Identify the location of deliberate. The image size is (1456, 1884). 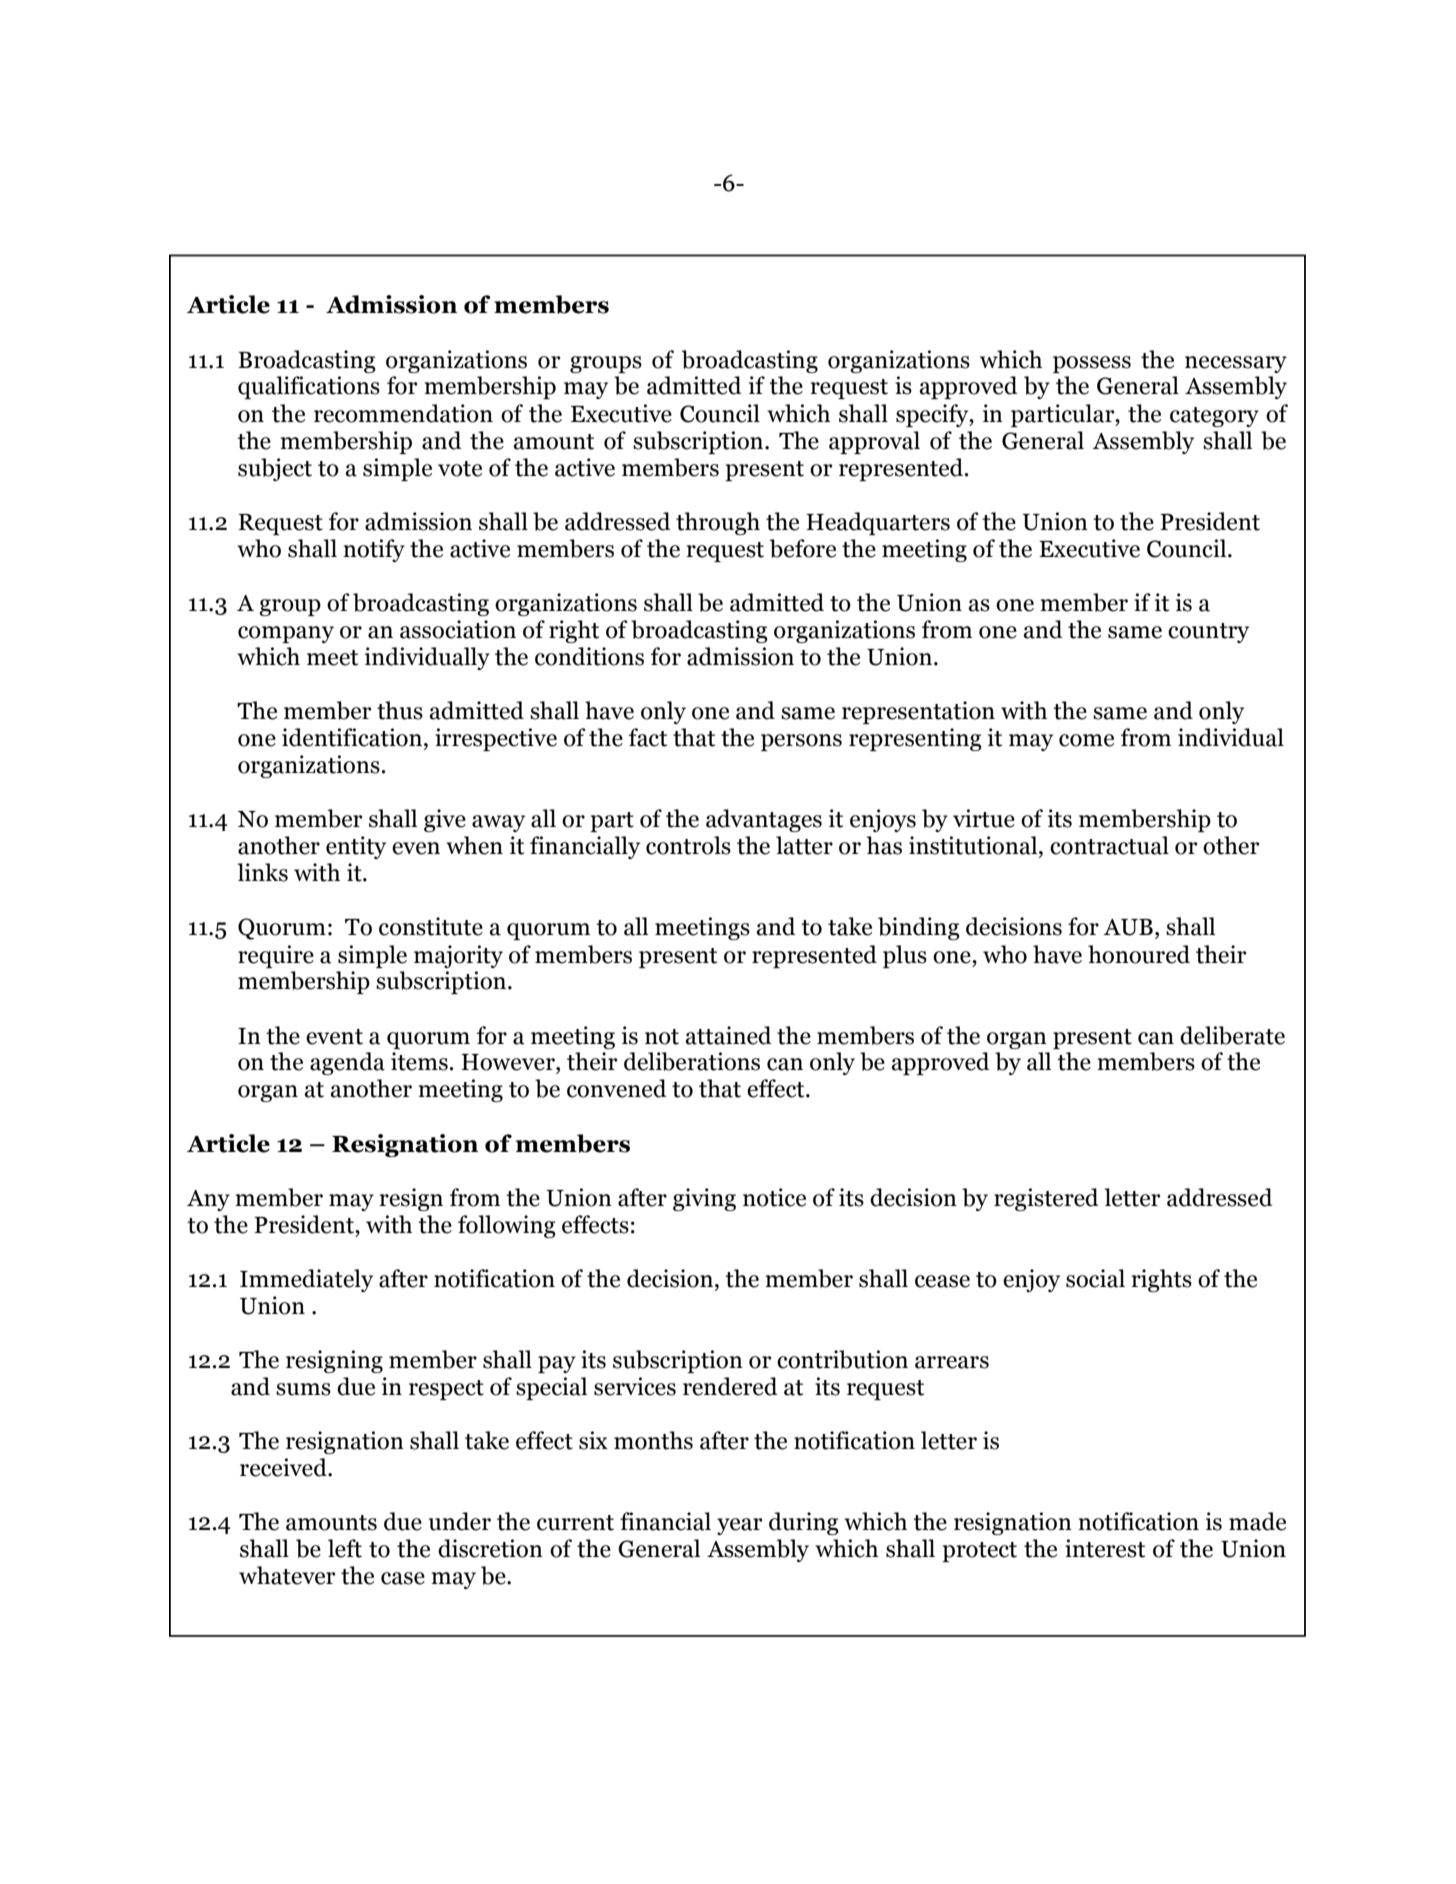
(1232, 1035).
